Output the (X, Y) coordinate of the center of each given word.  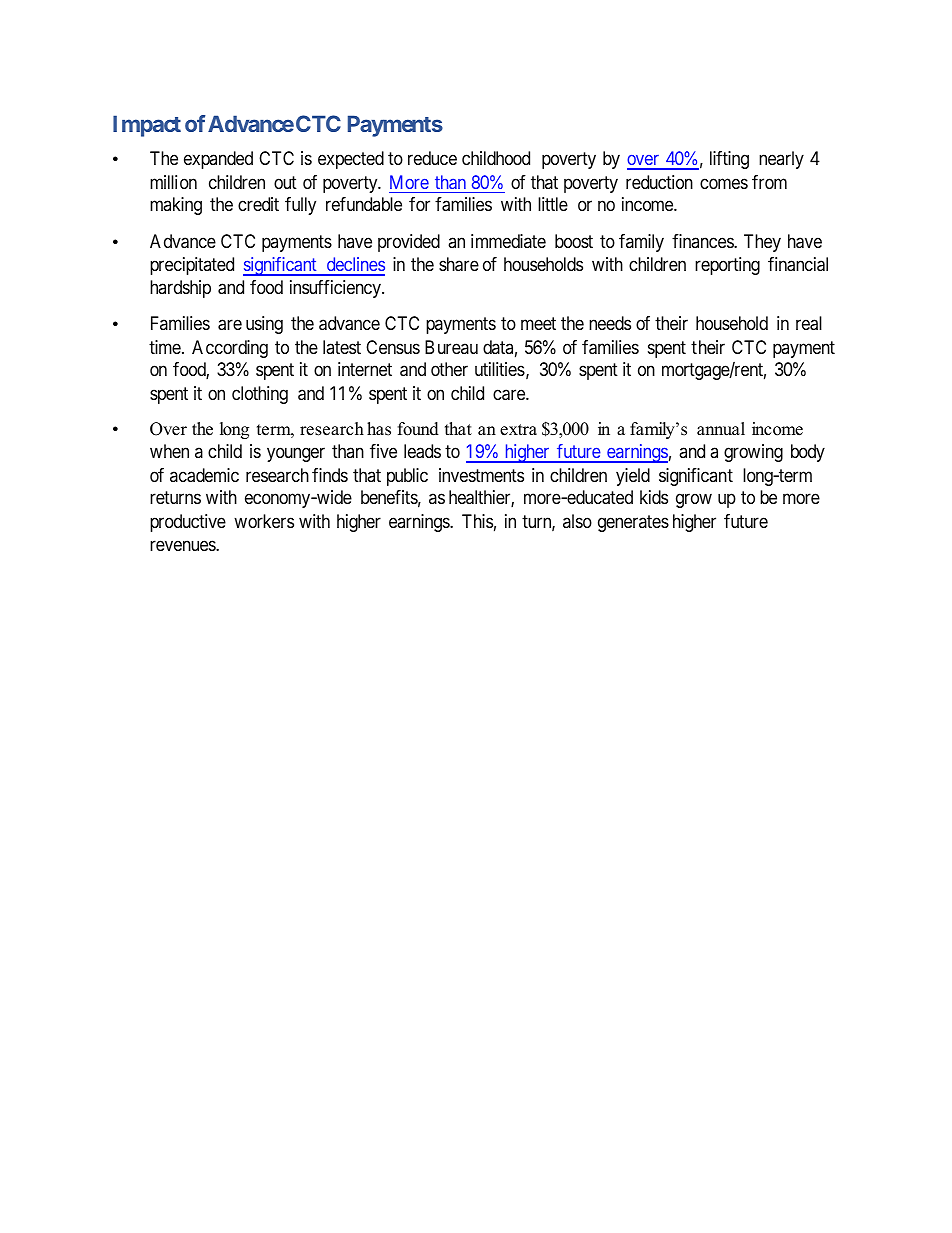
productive (188, 523)
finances (703, 241)
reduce (432, 158)
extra (518, 430)
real (809, 323)
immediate (508, 241)
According (230, 349)
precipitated (192, 266)
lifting (729, 160)
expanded (218, 160)
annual (721, 429)
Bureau (451, 347)
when (169, 451)
